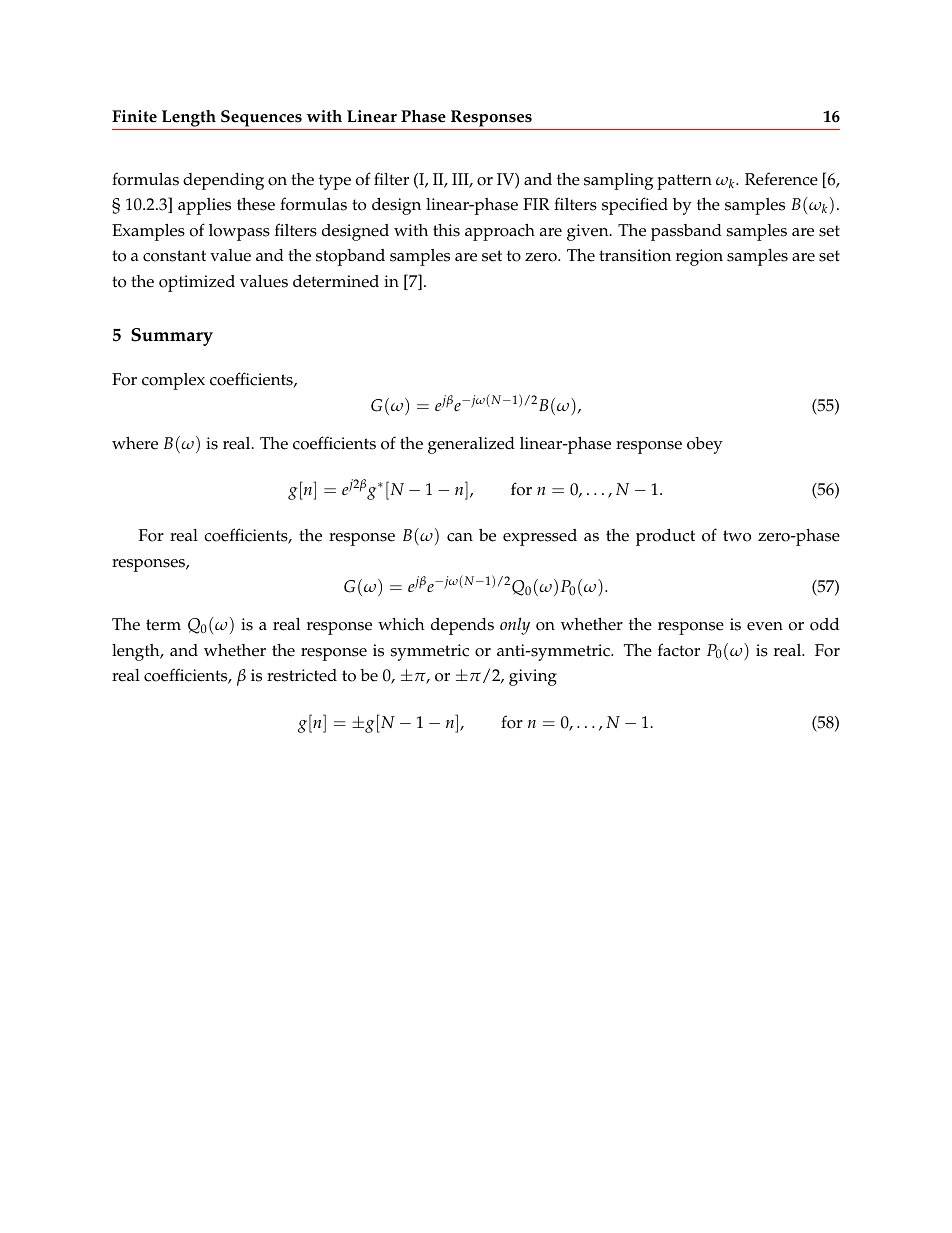 This page has height=1233, width=952. What do you see at coordinates (471, 445) in the page?
I see `generalized` at bounding box center [471, 445].
